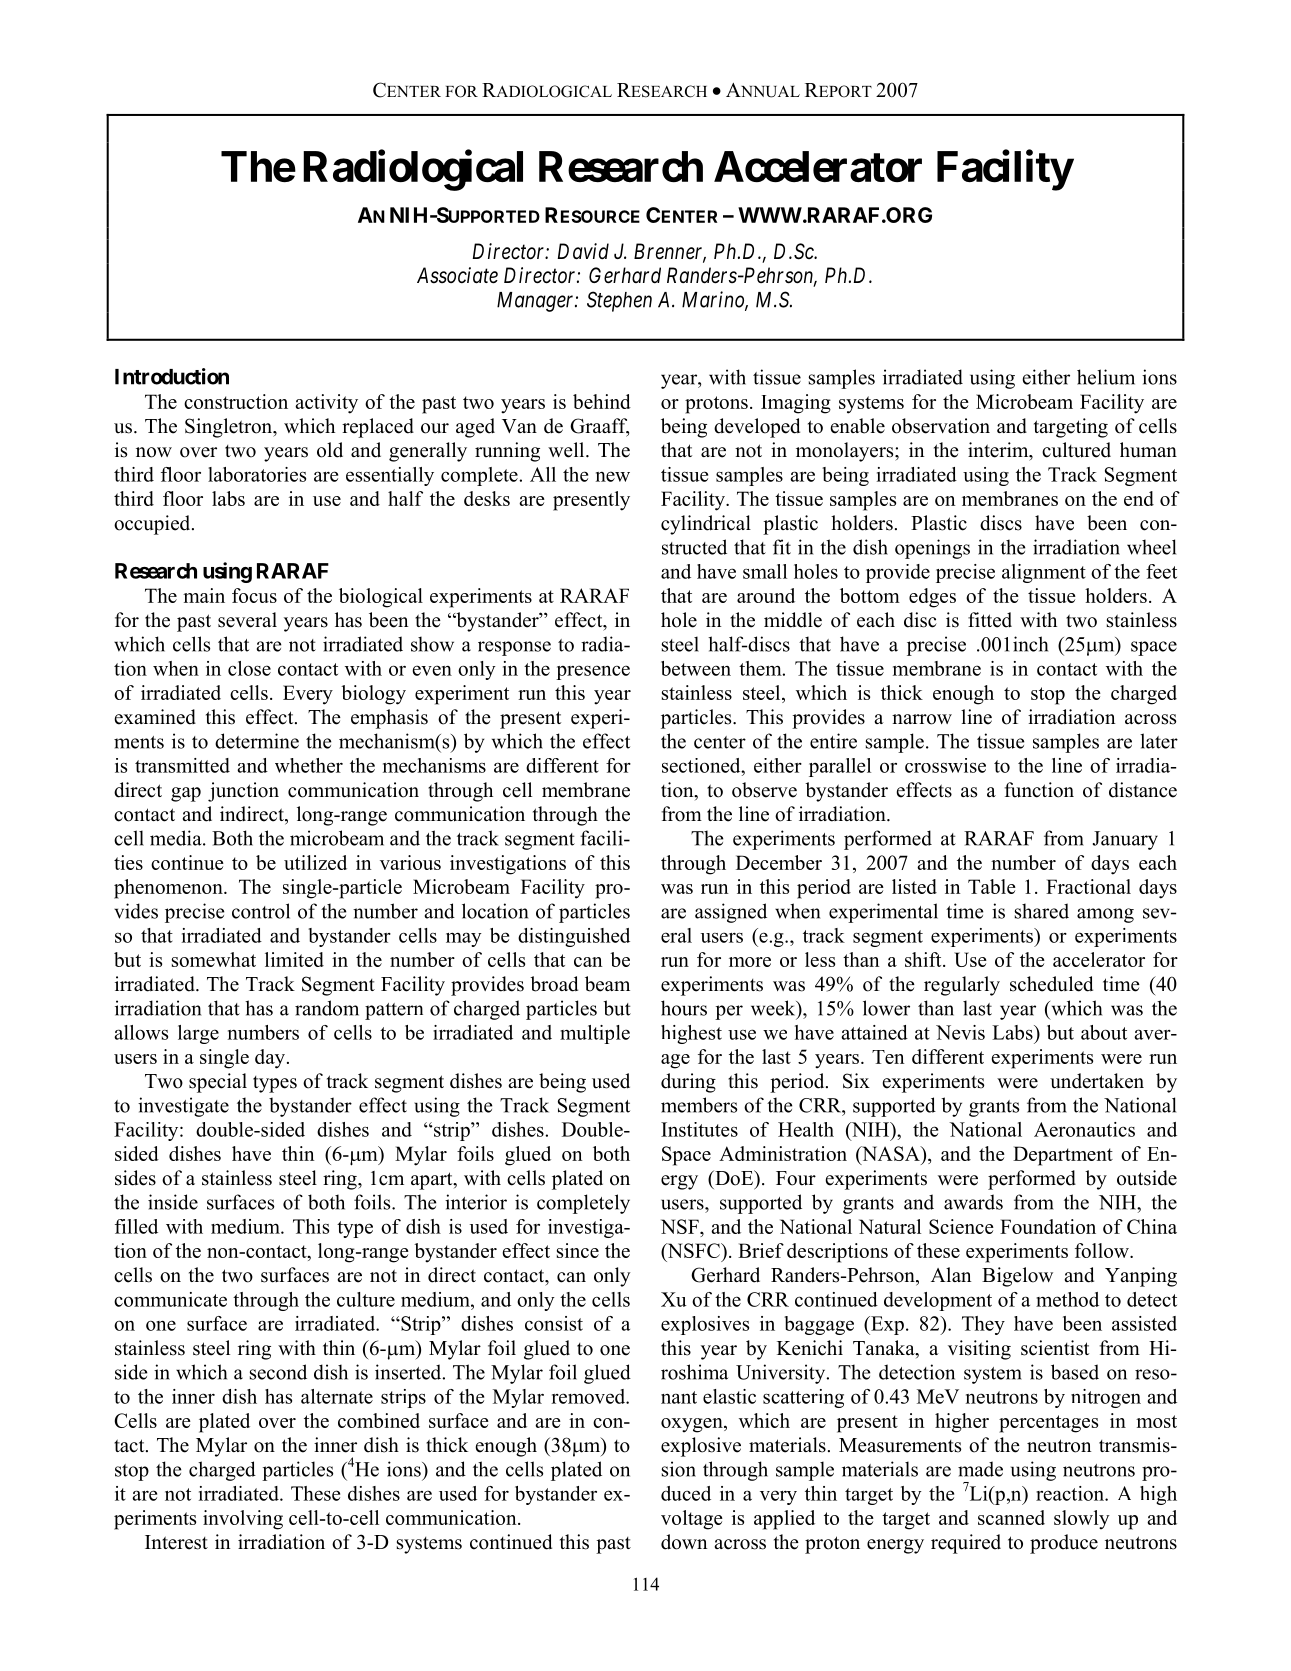 This image has height=1671, width=1291. I want to click on shared, so click(1042, 911).
